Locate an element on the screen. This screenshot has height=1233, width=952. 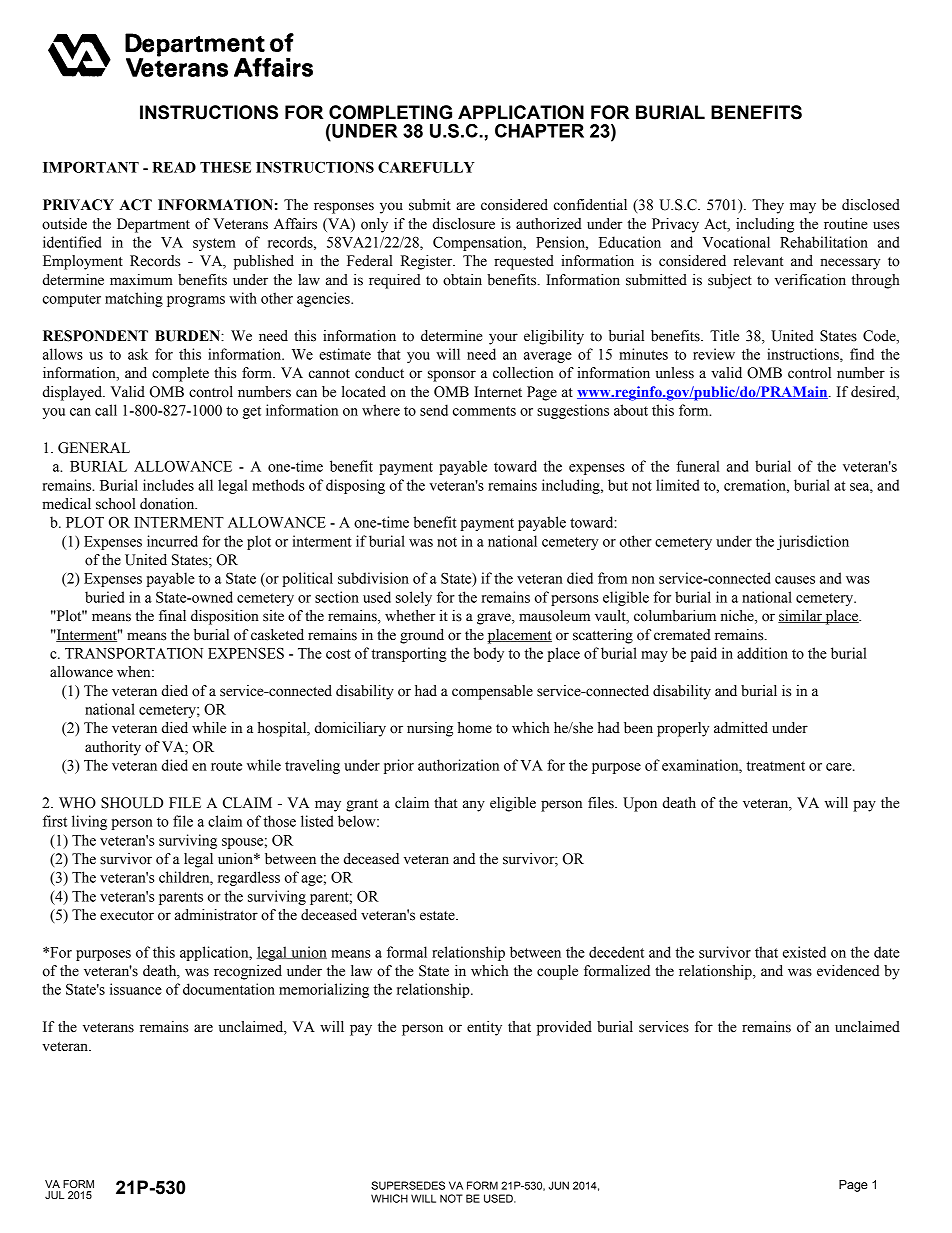
SUPERSEDES is located at coordinates (408, 1185).
